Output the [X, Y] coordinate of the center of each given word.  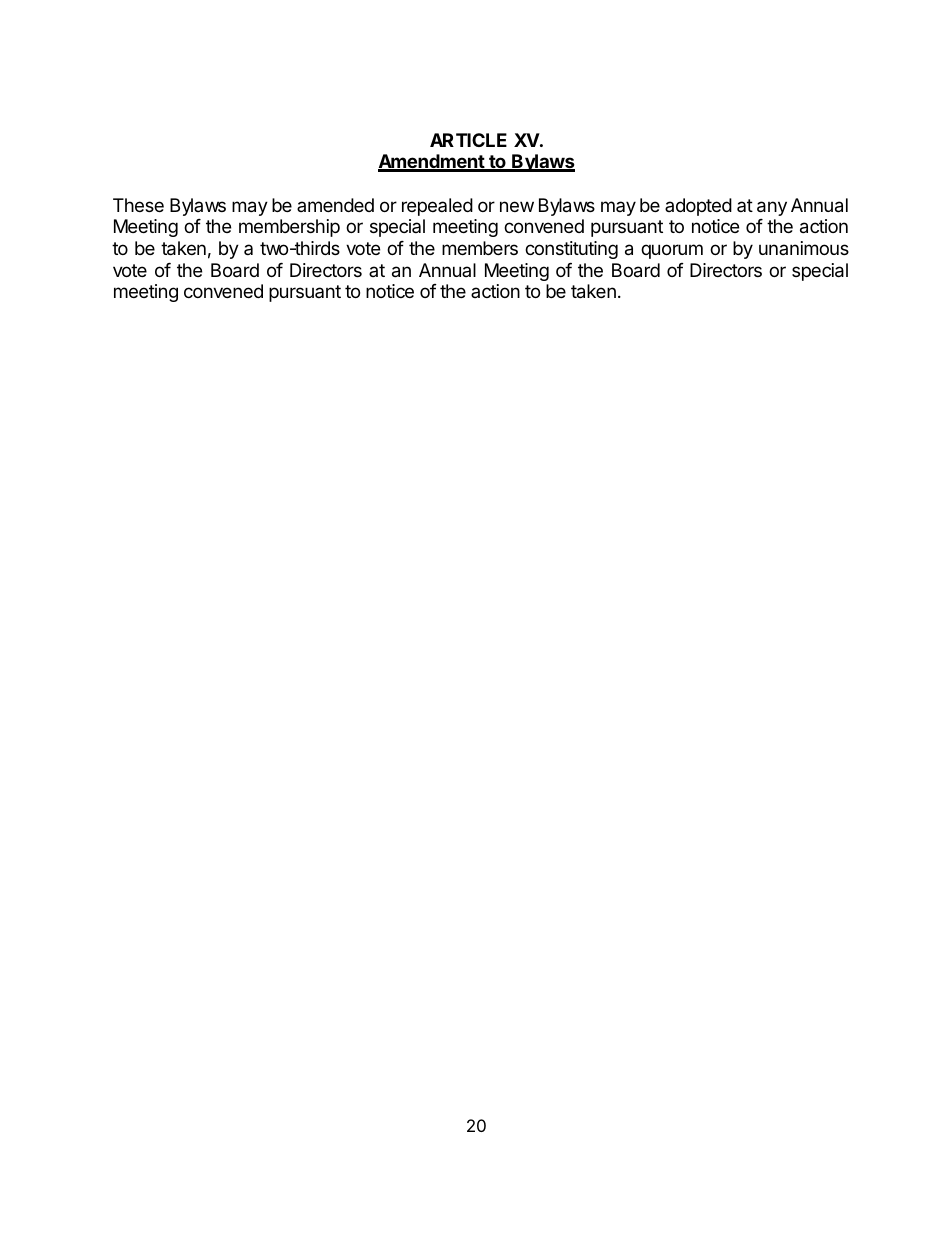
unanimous [804, 248]
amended [335, 205]
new [517, 206]
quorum [672, 251]
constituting [571, 250]
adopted [698, 207]
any [772, 208]
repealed [437, 207]
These [138, 205]
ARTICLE [468, 140]
